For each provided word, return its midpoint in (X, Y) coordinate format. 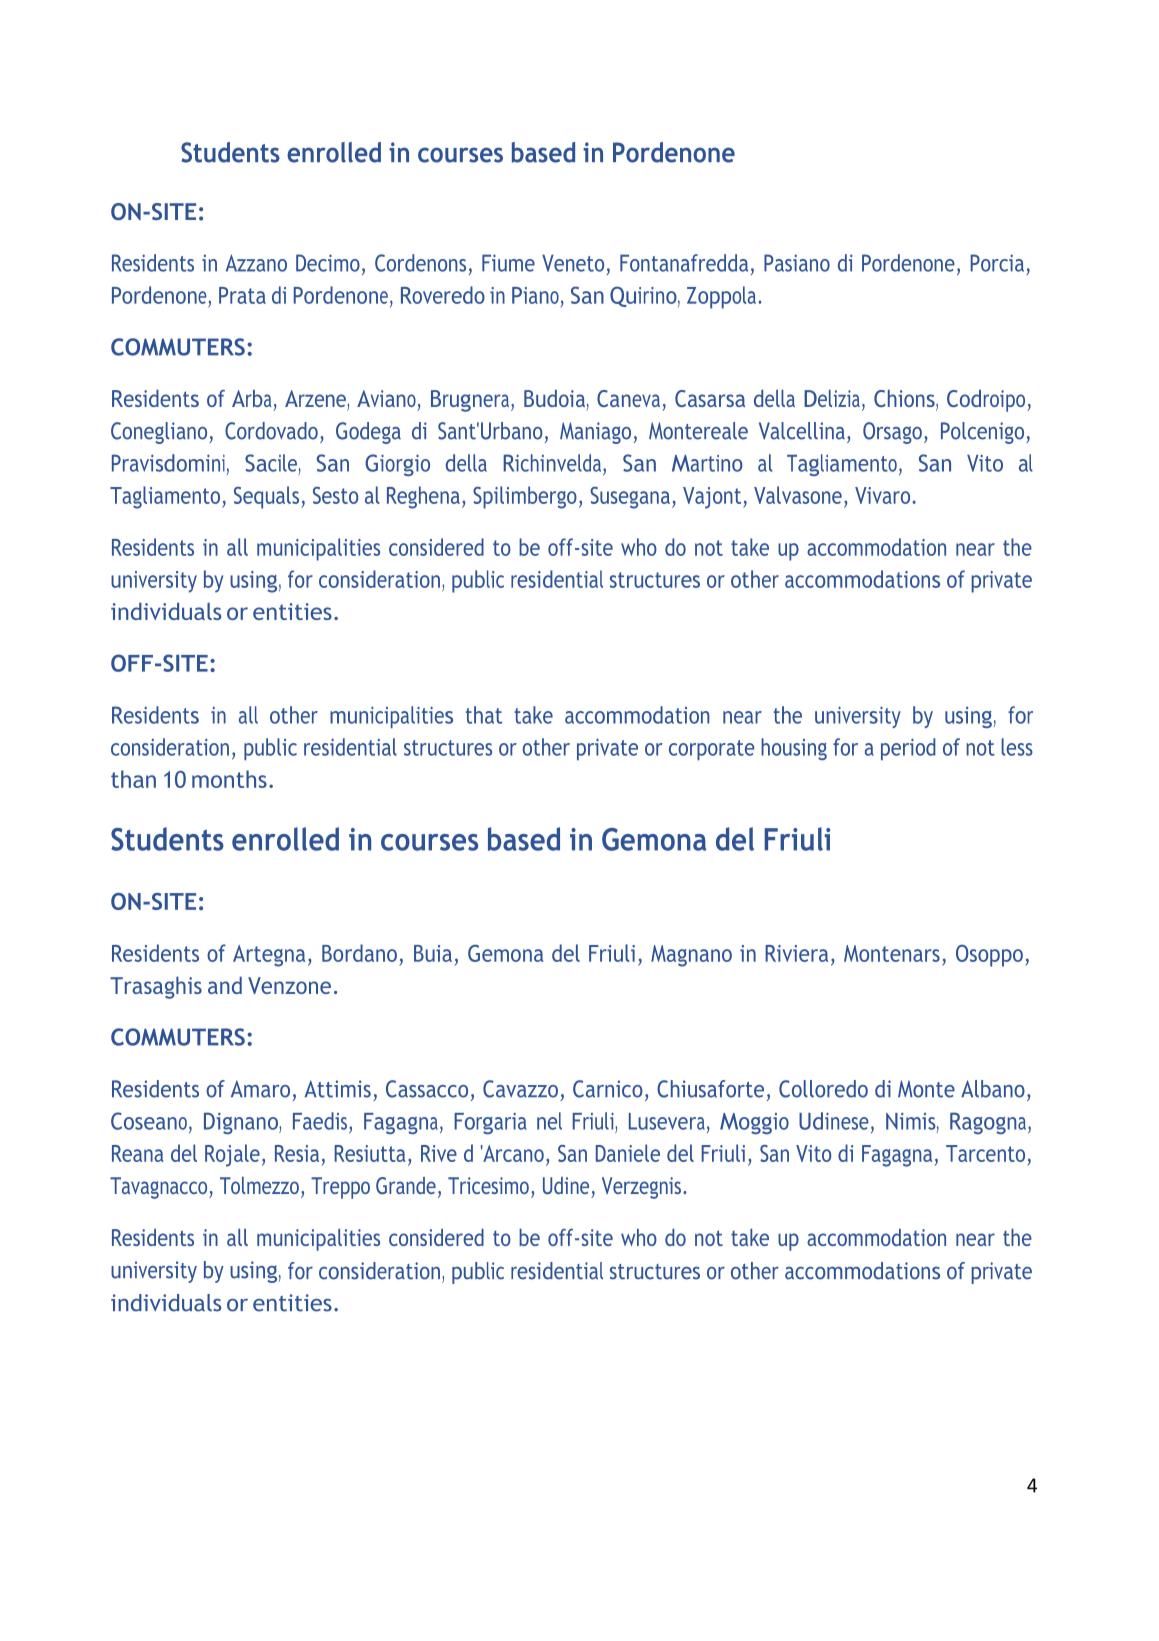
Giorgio (397, 465)
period (908, 749)
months (229, 779)
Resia (297, 1153)
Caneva (628, 398)
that (484, 715)
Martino (707, 463)
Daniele (628, 1153)
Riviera (796, 953)
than (133, 779)
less (1017, 747)
